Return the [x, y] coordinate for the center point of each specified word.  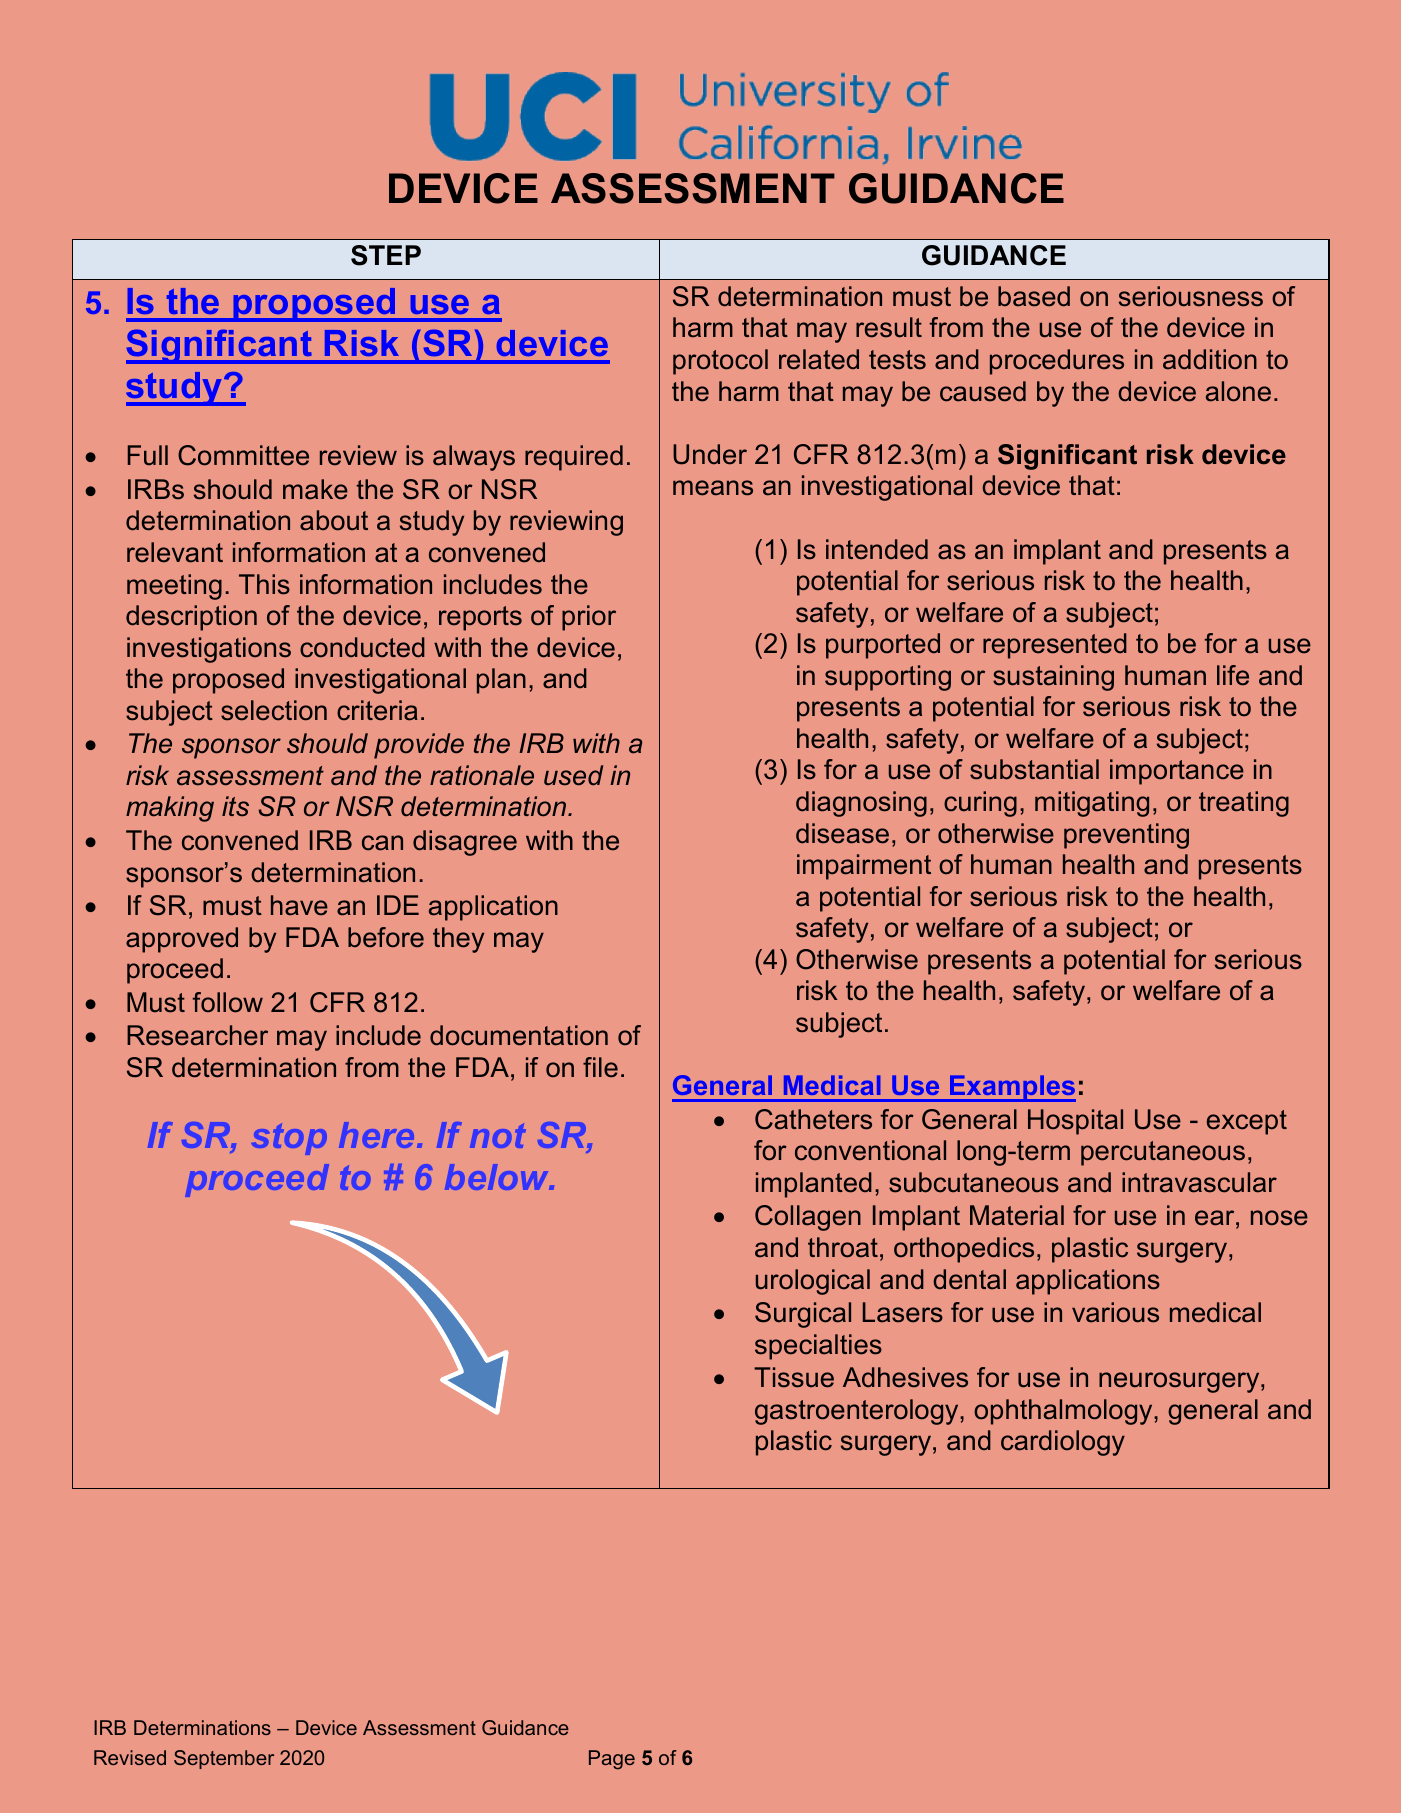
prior [589, 618]
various [1115, 1312]
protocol [720, 362]
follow [228, 1002]
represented [1055, 646]
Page [612, 1760]
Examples [1012, 1088]
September [224, 1759]
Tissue [794, 1377]
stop [289, 1139]
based [1034, 296]
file [600, 1067]
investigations [209, 650]
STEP [386, 255]
